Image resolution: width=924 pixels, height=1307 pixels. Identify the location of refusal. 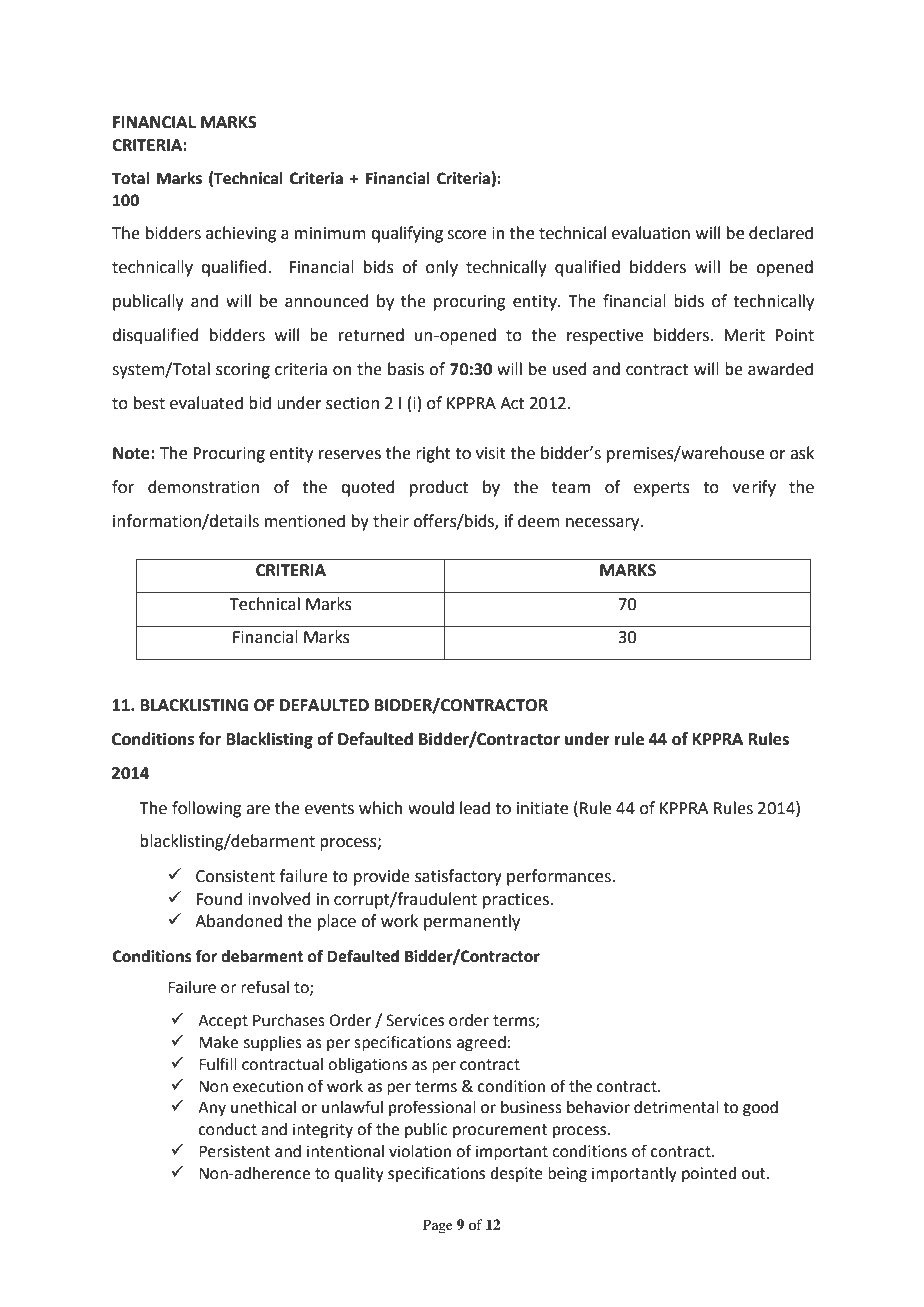
(265, 987).
